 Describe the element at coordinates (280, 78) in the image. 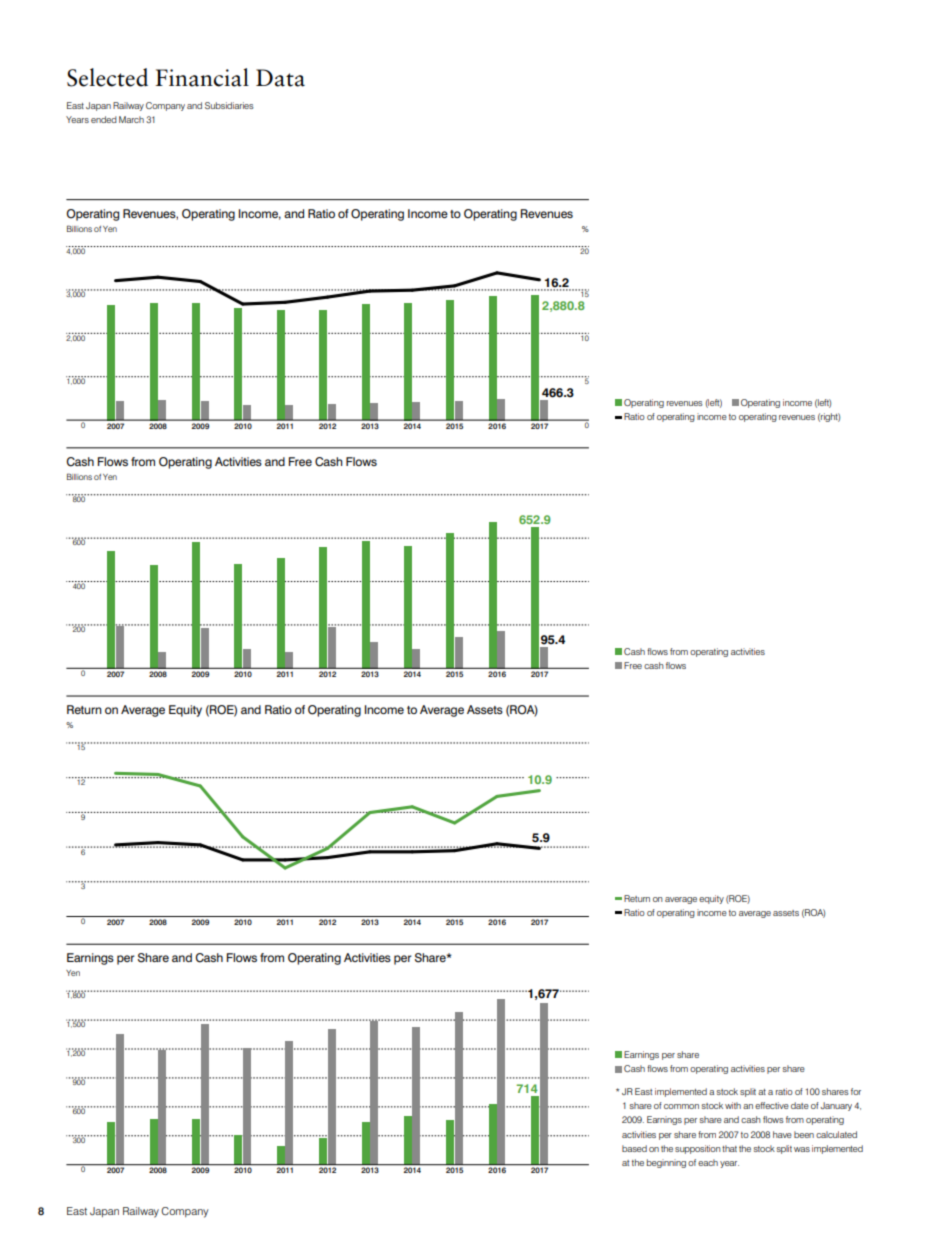

I see `Data` at that location.
